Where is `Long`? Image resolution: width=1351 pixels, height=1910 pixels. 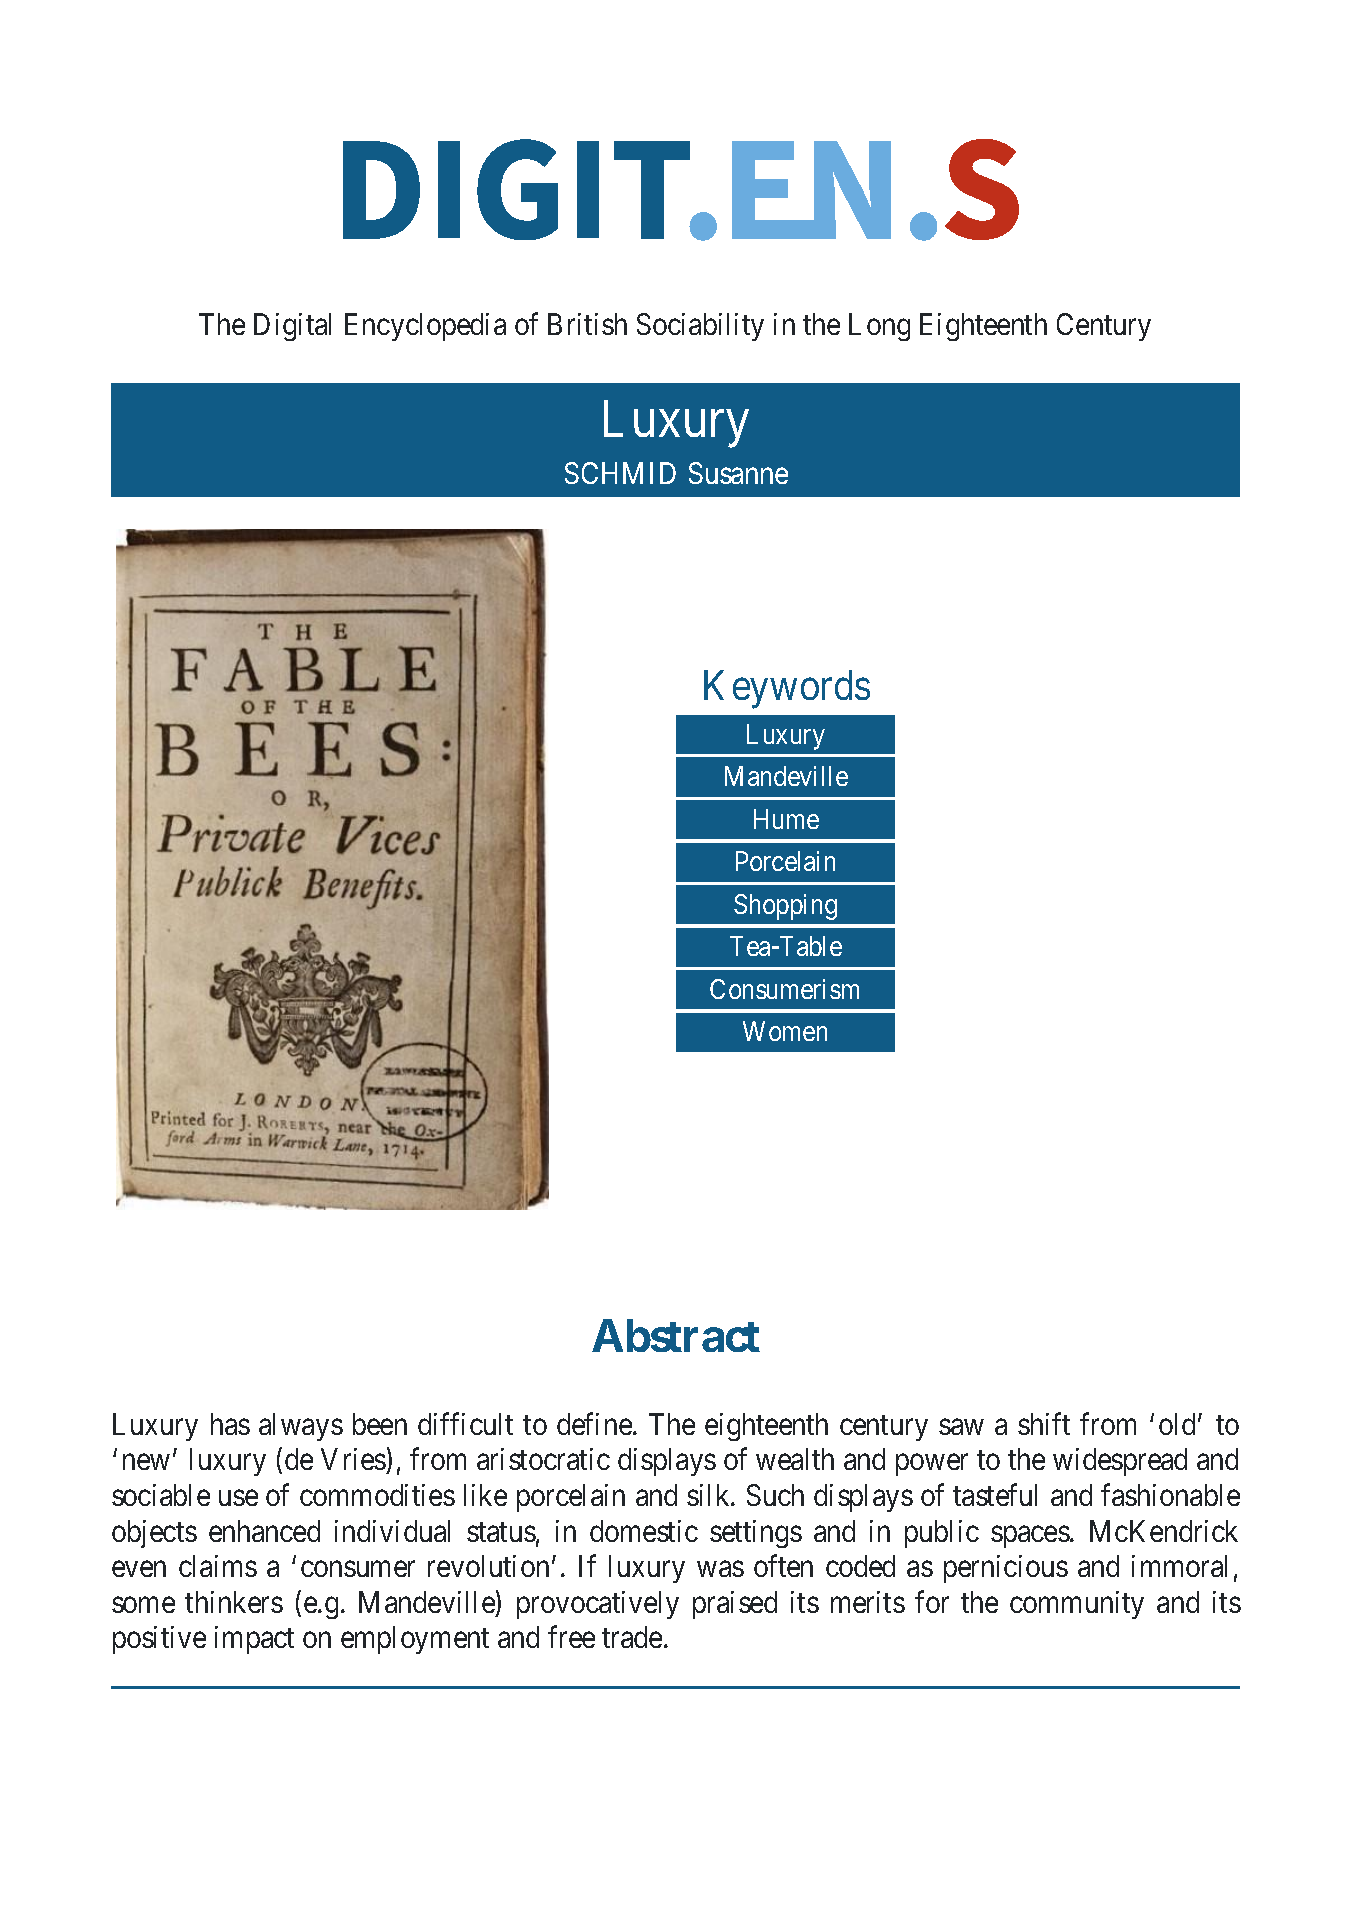
Long is located at coordinates (879, 327).
